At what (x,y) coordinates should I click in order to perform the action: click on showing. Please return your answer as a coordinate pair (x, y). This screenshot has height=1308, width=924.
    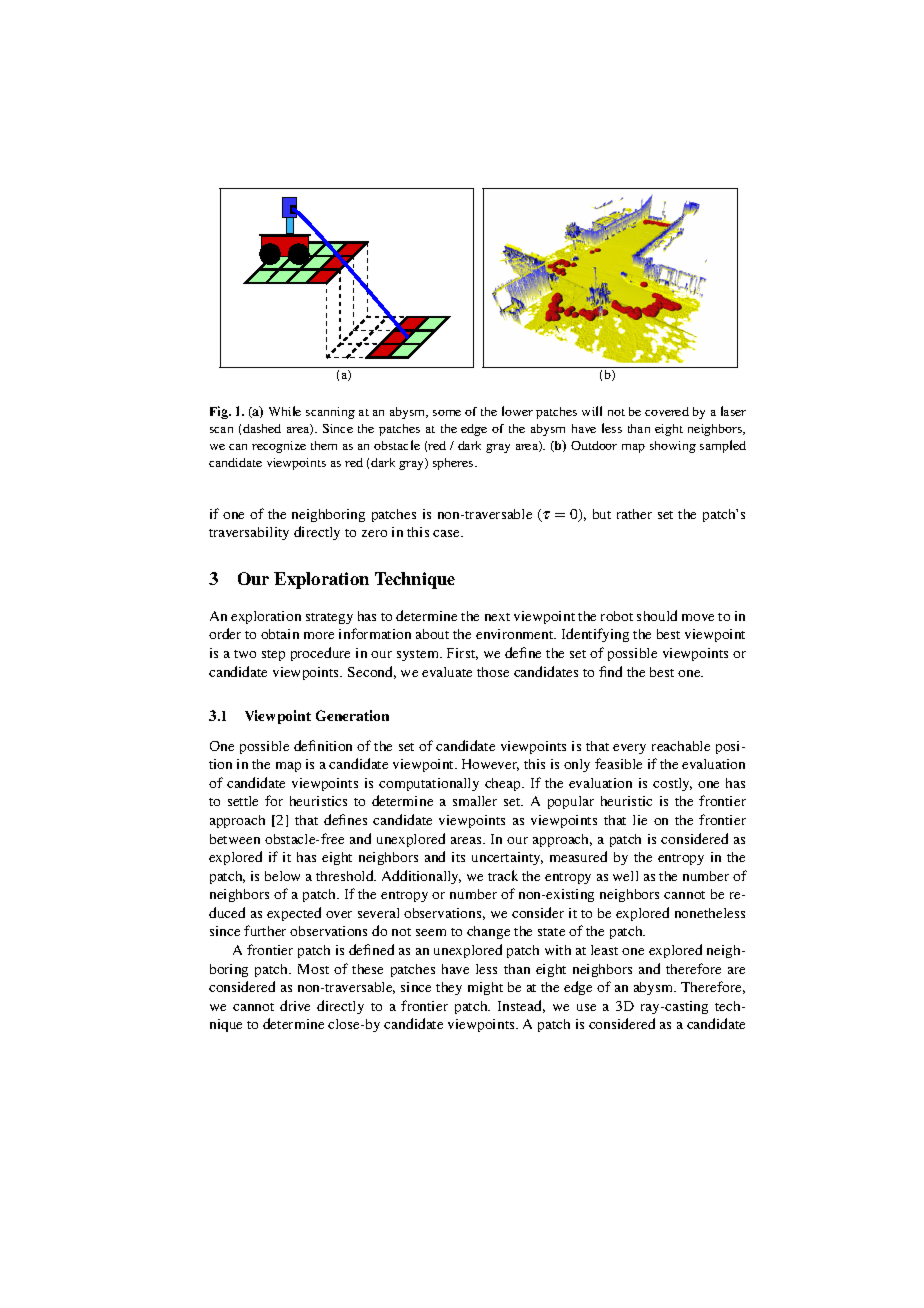
    Looking at the image, I should click on (673, 447).
